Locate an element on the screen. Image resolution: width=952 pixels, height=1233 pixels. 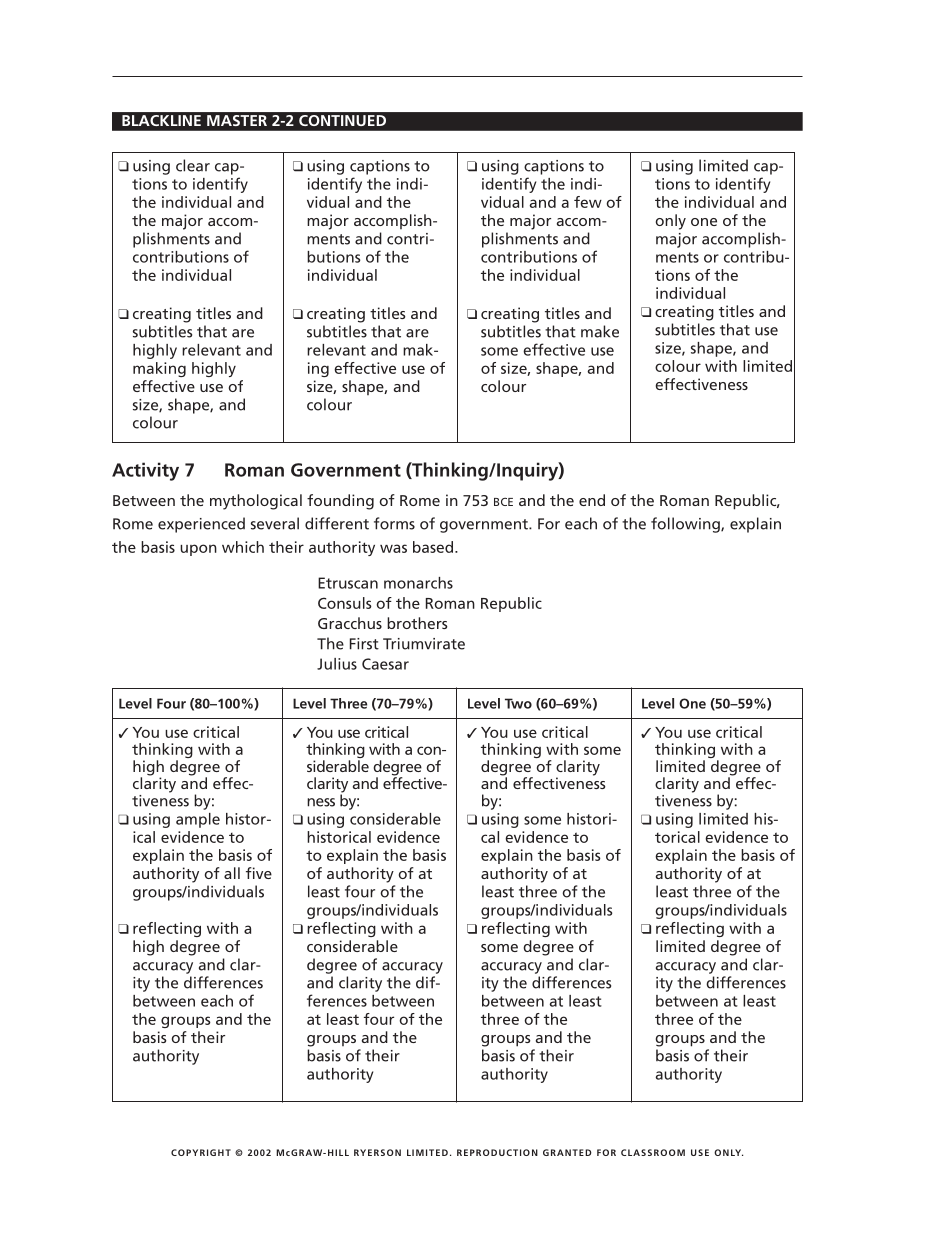
following is located at coordinates (686, 525).
